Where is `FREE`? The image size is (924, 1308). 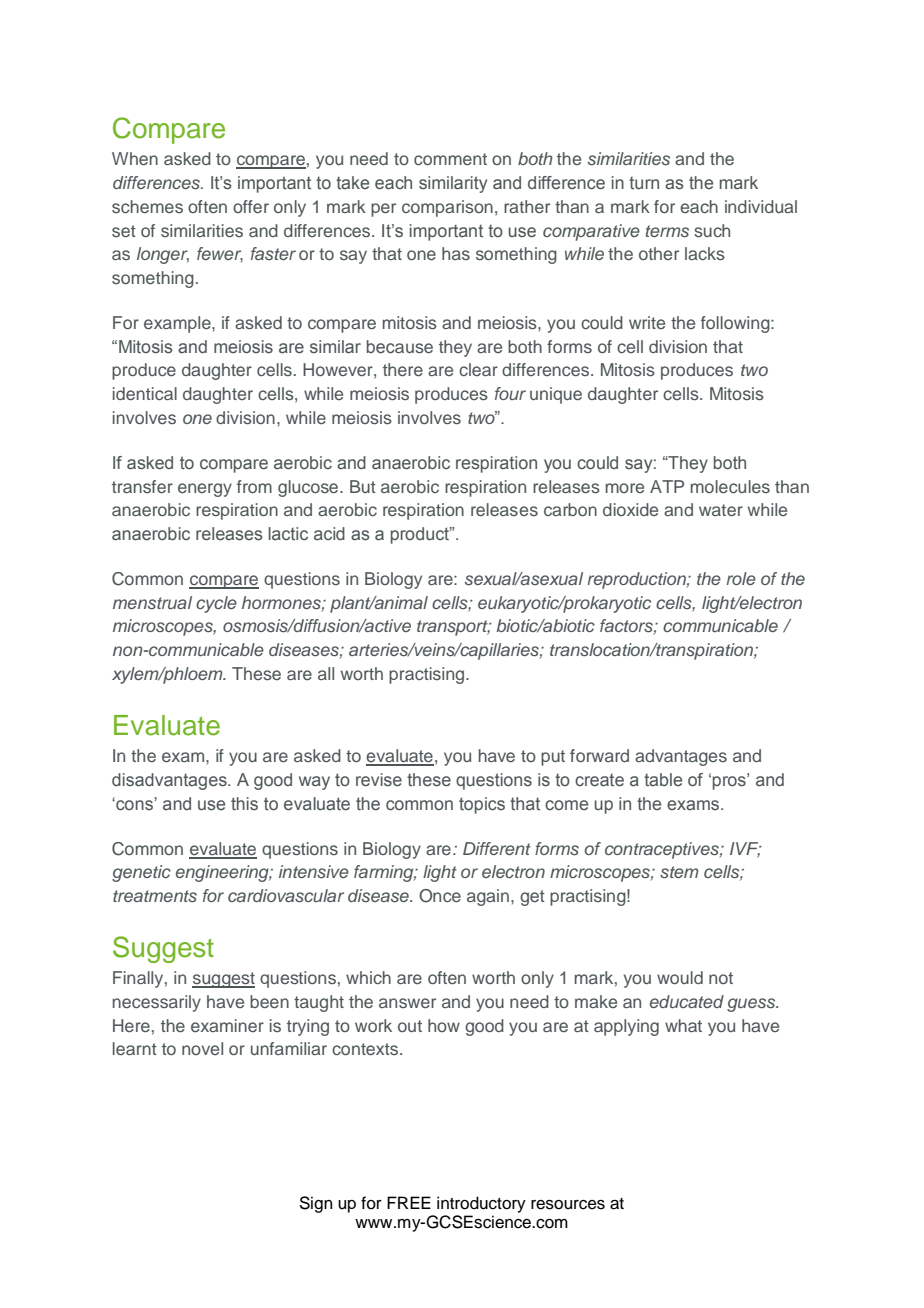
FREE is located at coordinates (409, 1202).
